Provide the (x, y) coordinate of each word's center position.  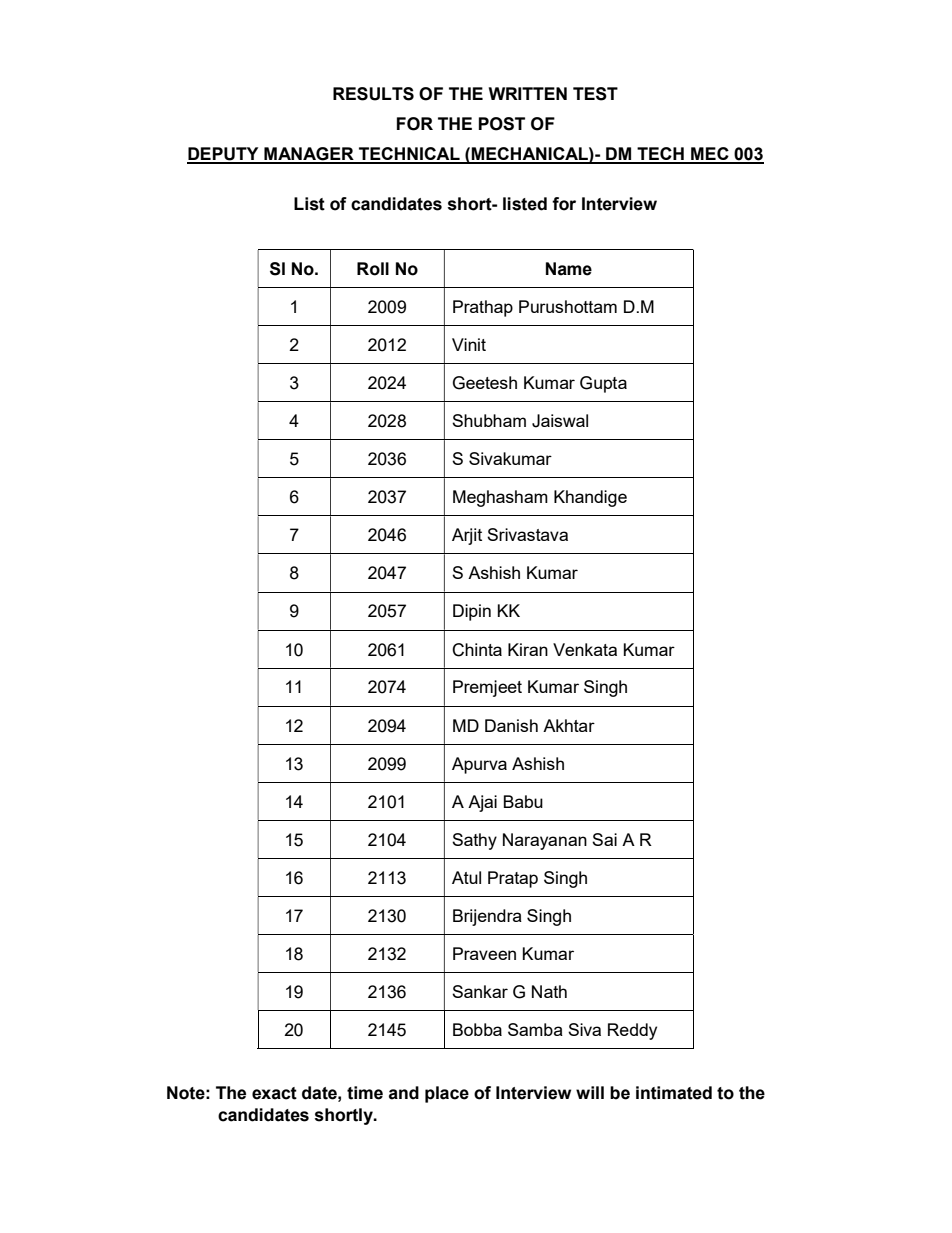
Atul (466, 877)
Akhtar (569, 725)
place (447, 1094)
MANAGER (309, 155)
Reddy (632, 1031)
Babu (523, 801)
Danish (511, 725)
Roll (373, 269)
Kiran (528, 649)
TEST (595, 94)
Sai (604, 839)
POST (502, 124)
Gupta (603, 384)
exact (274, 1093)
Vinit (469, 344)
